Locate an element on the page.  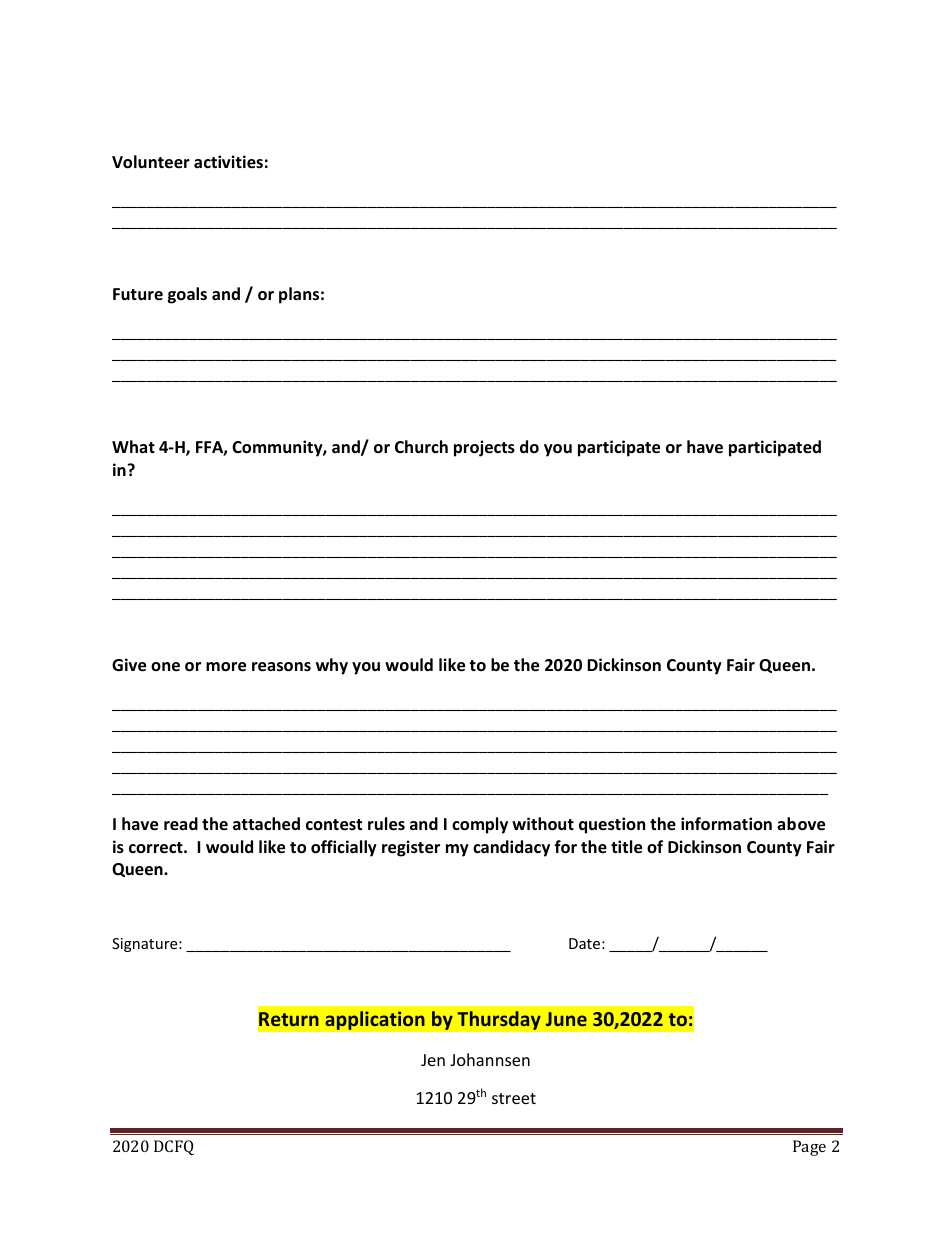
goals is located at coordinates (187, 295).
